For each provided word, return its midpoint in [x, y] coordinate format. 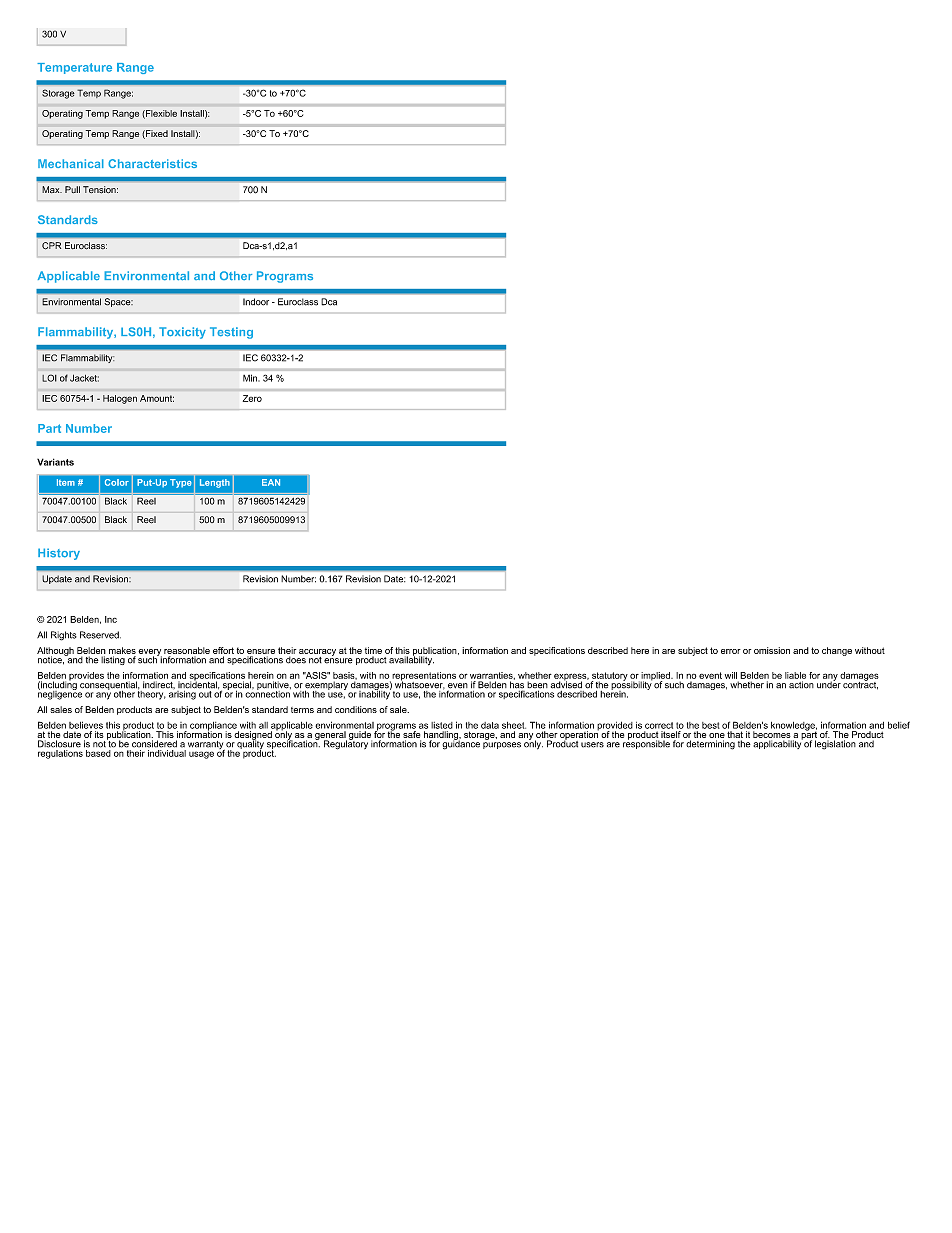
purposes [502, 745]
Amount [157, 398]
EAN [271, 482]
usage [201, 755]
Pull [72, 189]
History [59, 554]
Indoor [256, 302]
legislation [835, 745]
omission [772, 650]
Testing [231, 333]
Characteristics [152, 163]
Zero [252, 398]
